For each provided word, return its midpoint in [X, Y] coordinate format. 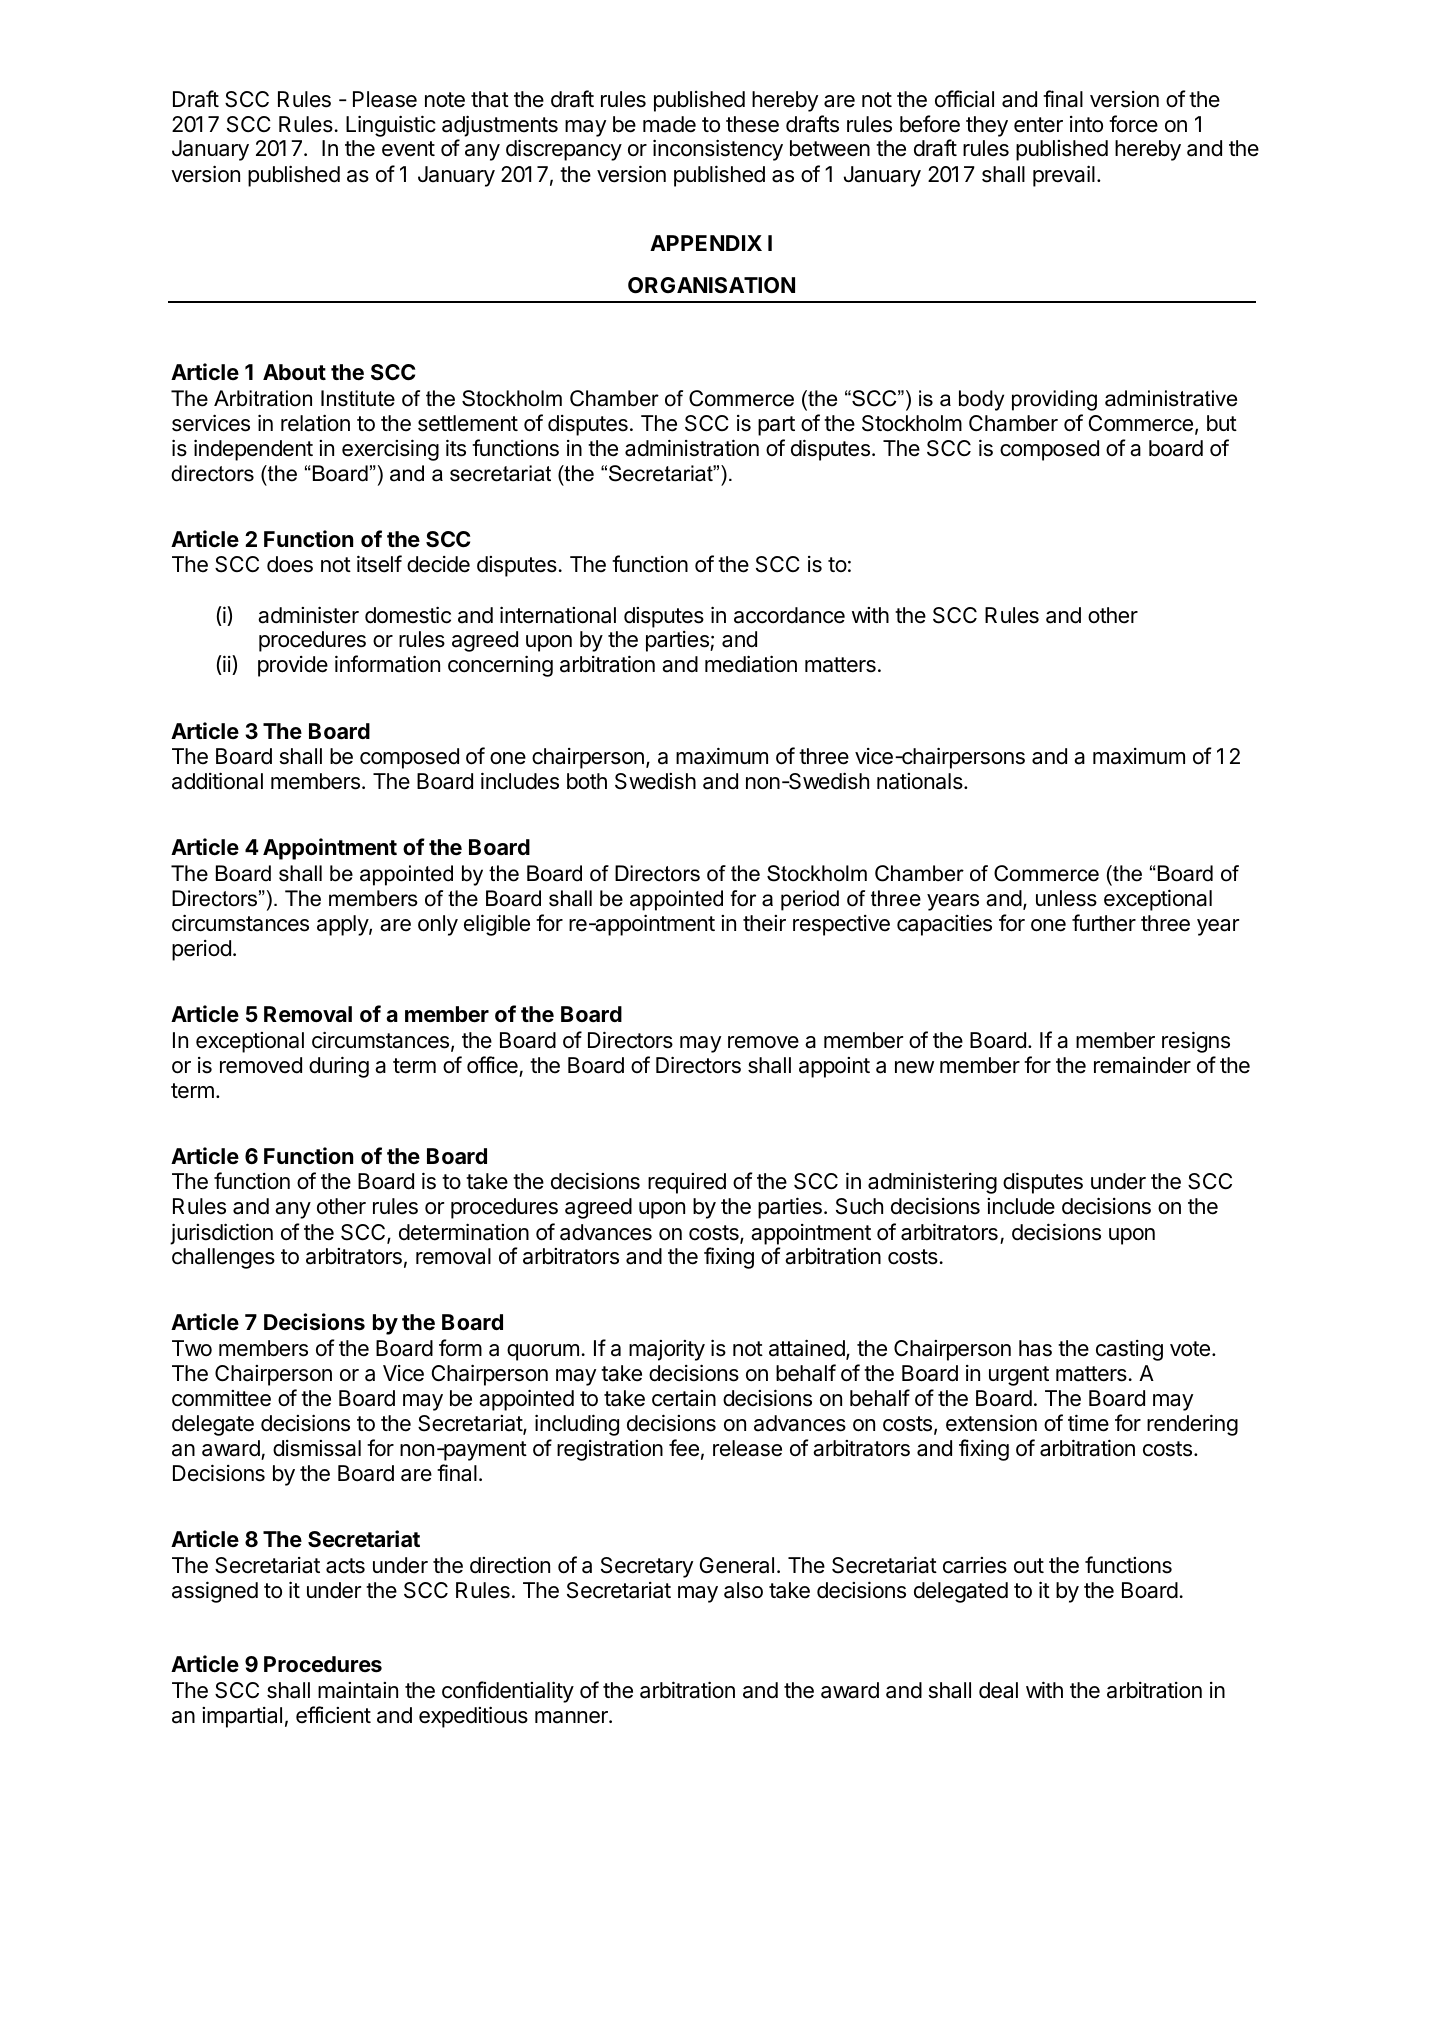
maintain [358, 1690]
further [1104, 923]
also [743, 1590]
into [1086, 124]
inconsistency [718, 150]
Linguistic [391, 126]
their [764, 923]
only [438, 925]
